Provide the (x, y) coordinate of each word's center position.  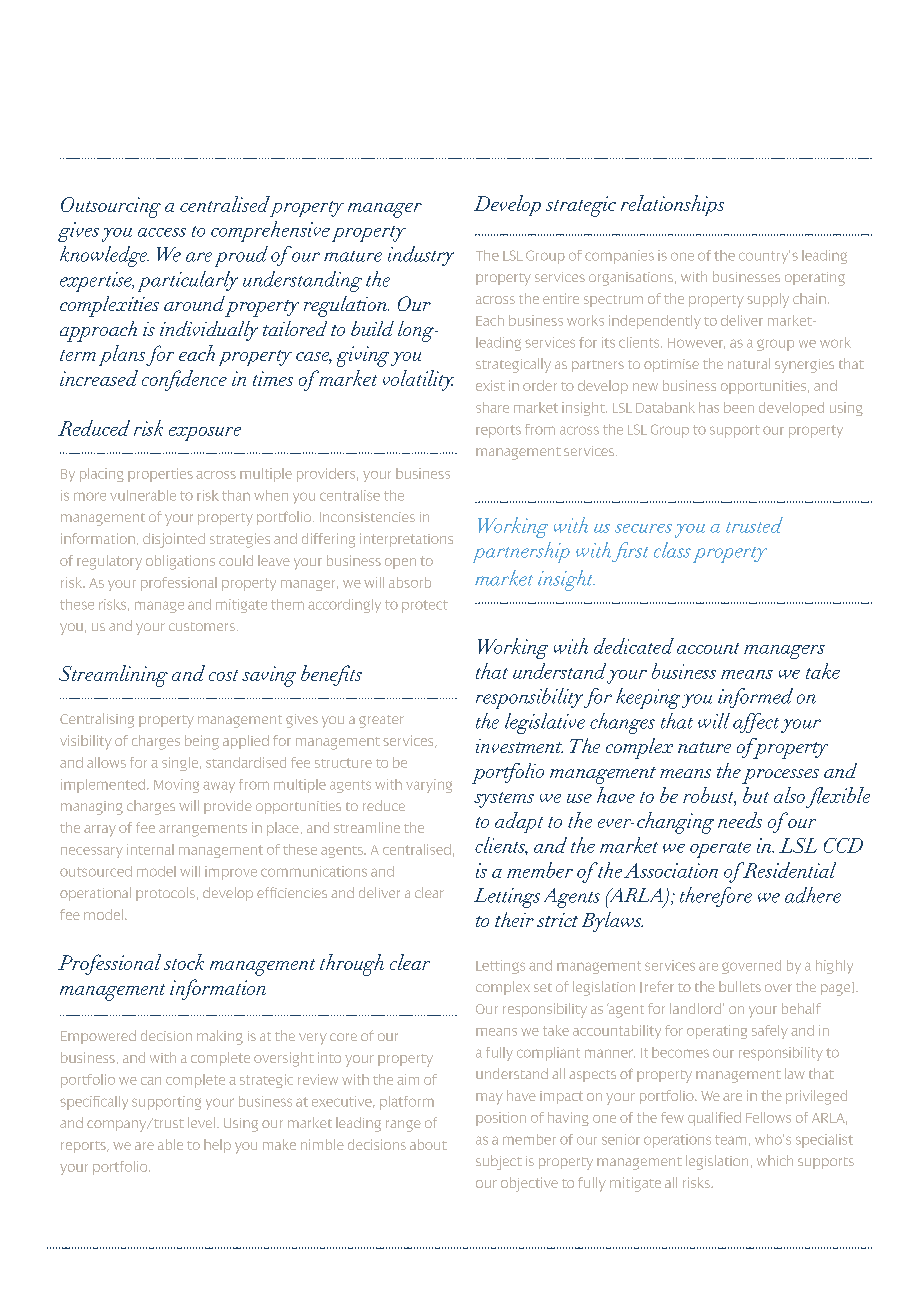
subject (499, 1162)
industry (421, 256)
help (217, 1146)
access (162, 232)
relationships (672, 205)
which (775, 1160)
